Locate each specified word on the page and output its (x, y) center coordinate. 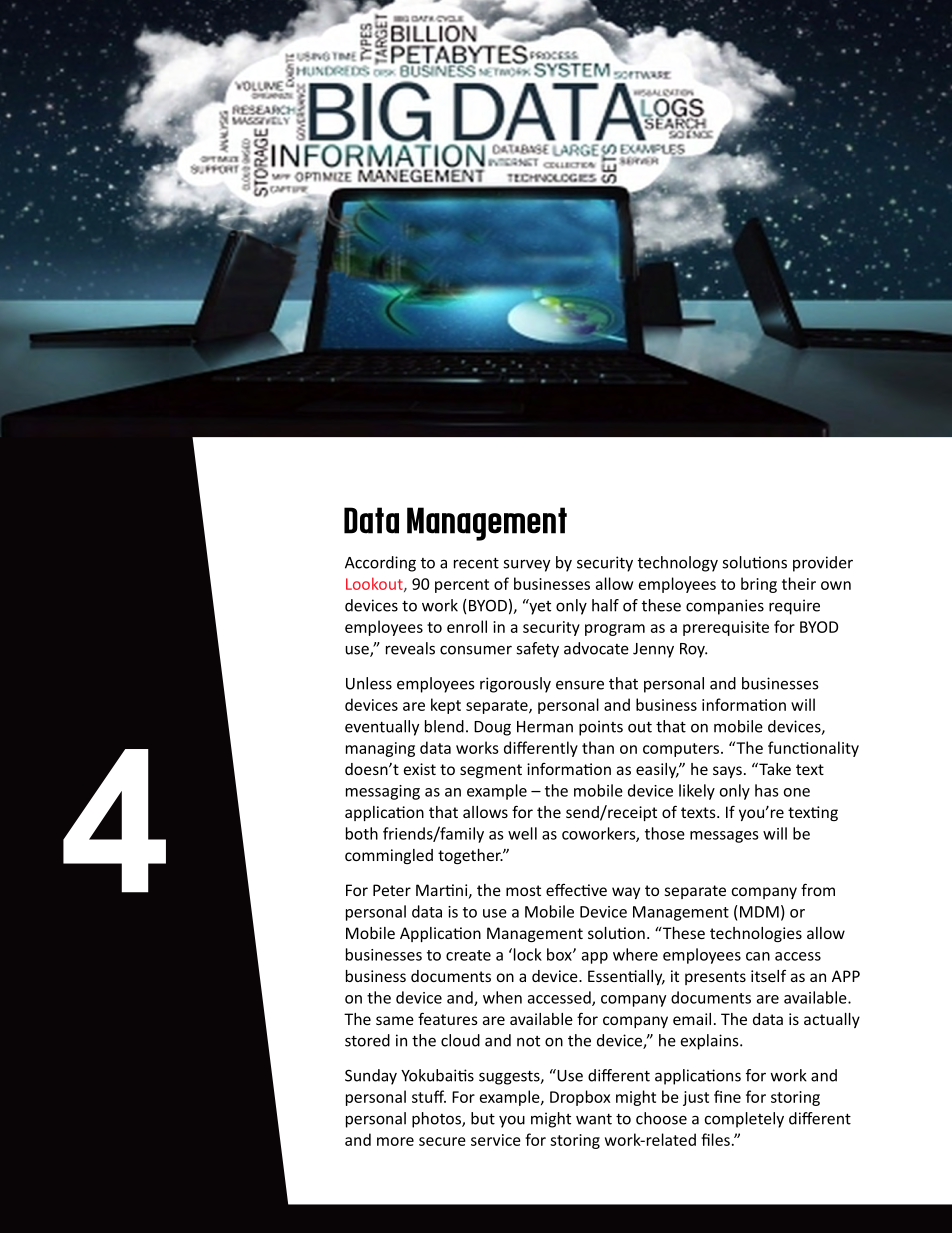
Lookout (375, 584)
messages (724, 837)
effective (576, 889)
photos (437, 1120)
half (605, 605)
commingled (389, 856)
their (799, 583)
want (594, 1119)
